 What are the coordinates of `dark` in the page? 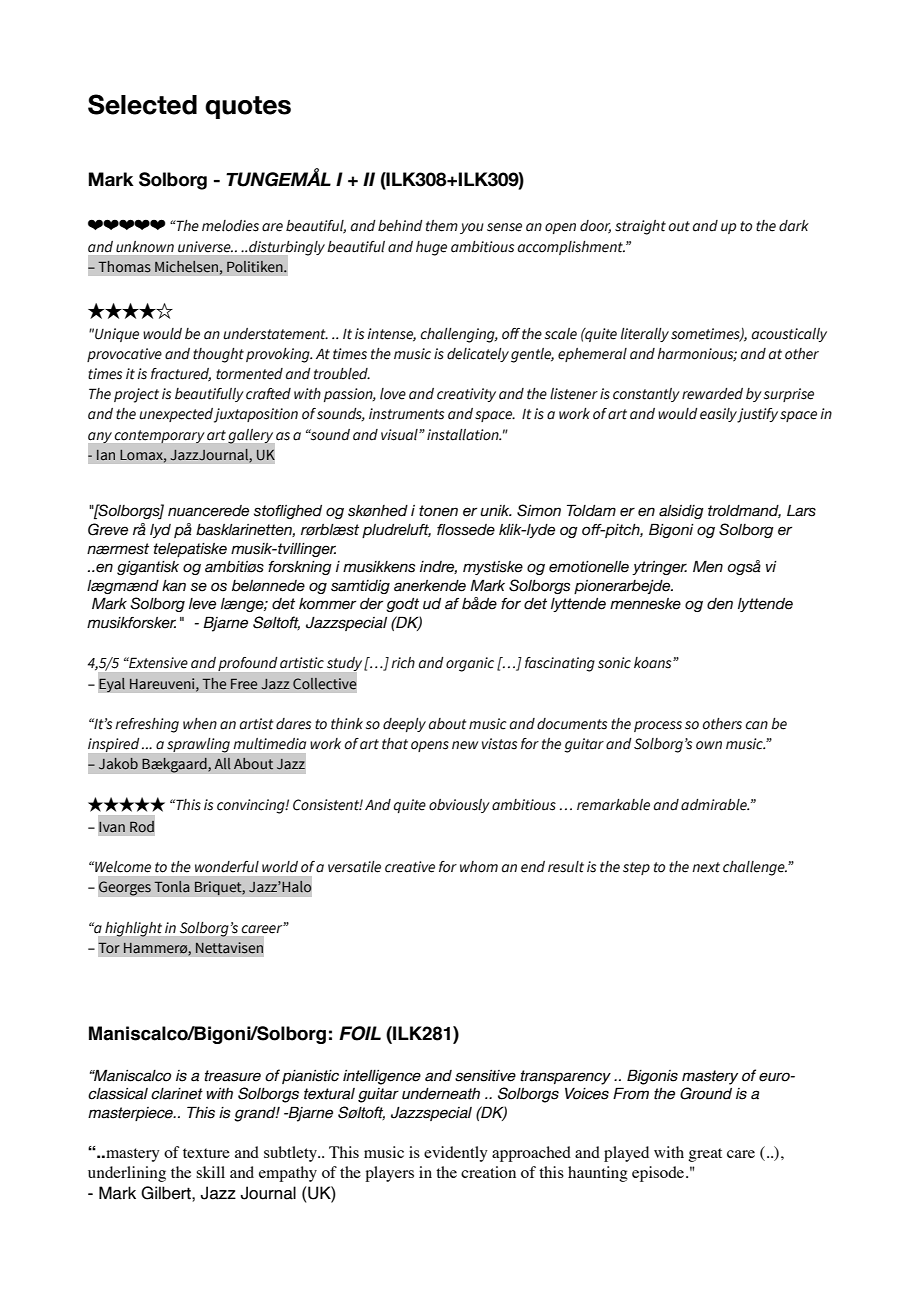 It's located at (794, 226).
